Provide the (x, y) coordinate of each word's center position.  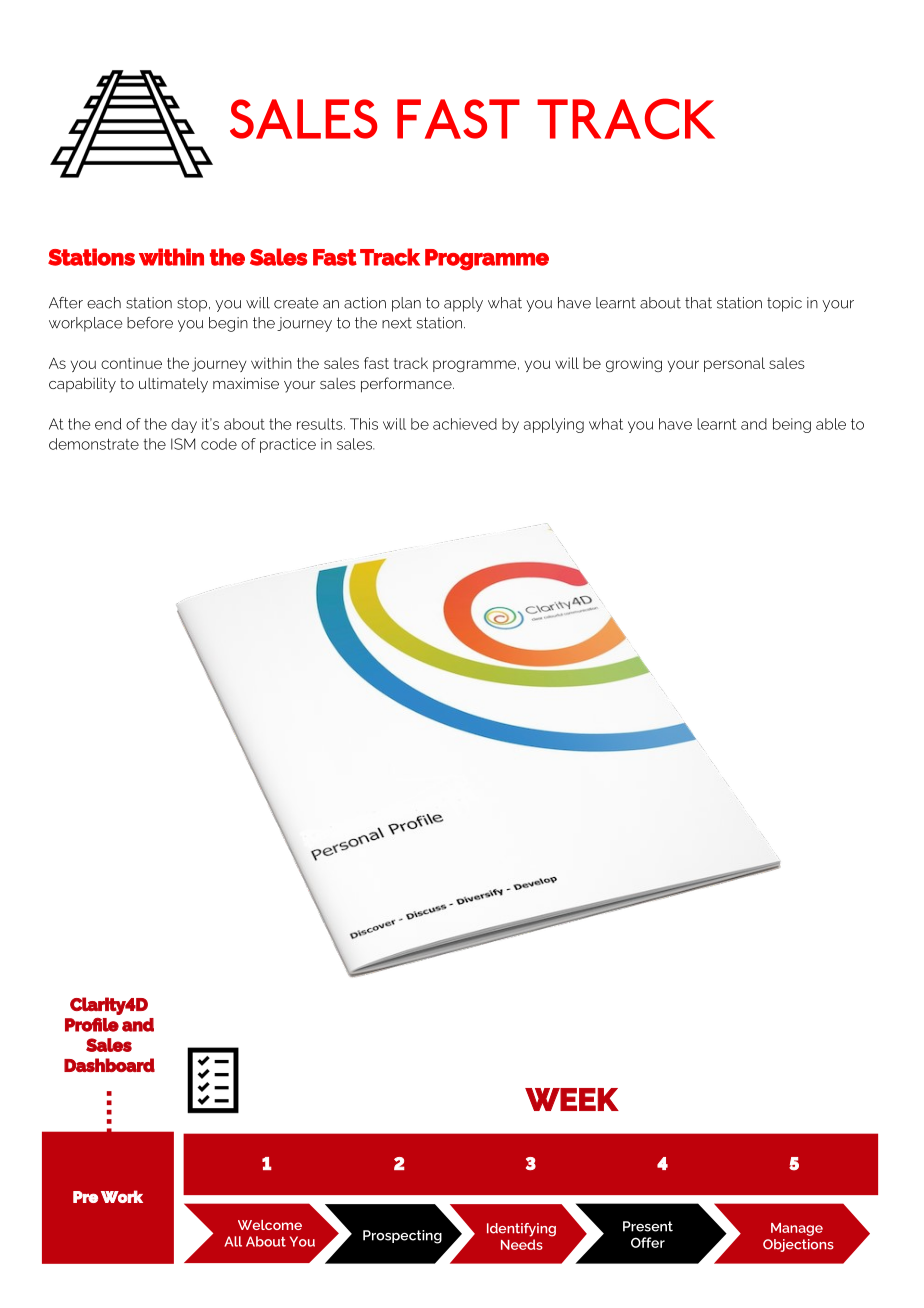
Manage (797, 1229)
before (150, 323)
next (397, 323)
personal (734, 364)
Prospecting (402, 1237)
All (233, 1241)
